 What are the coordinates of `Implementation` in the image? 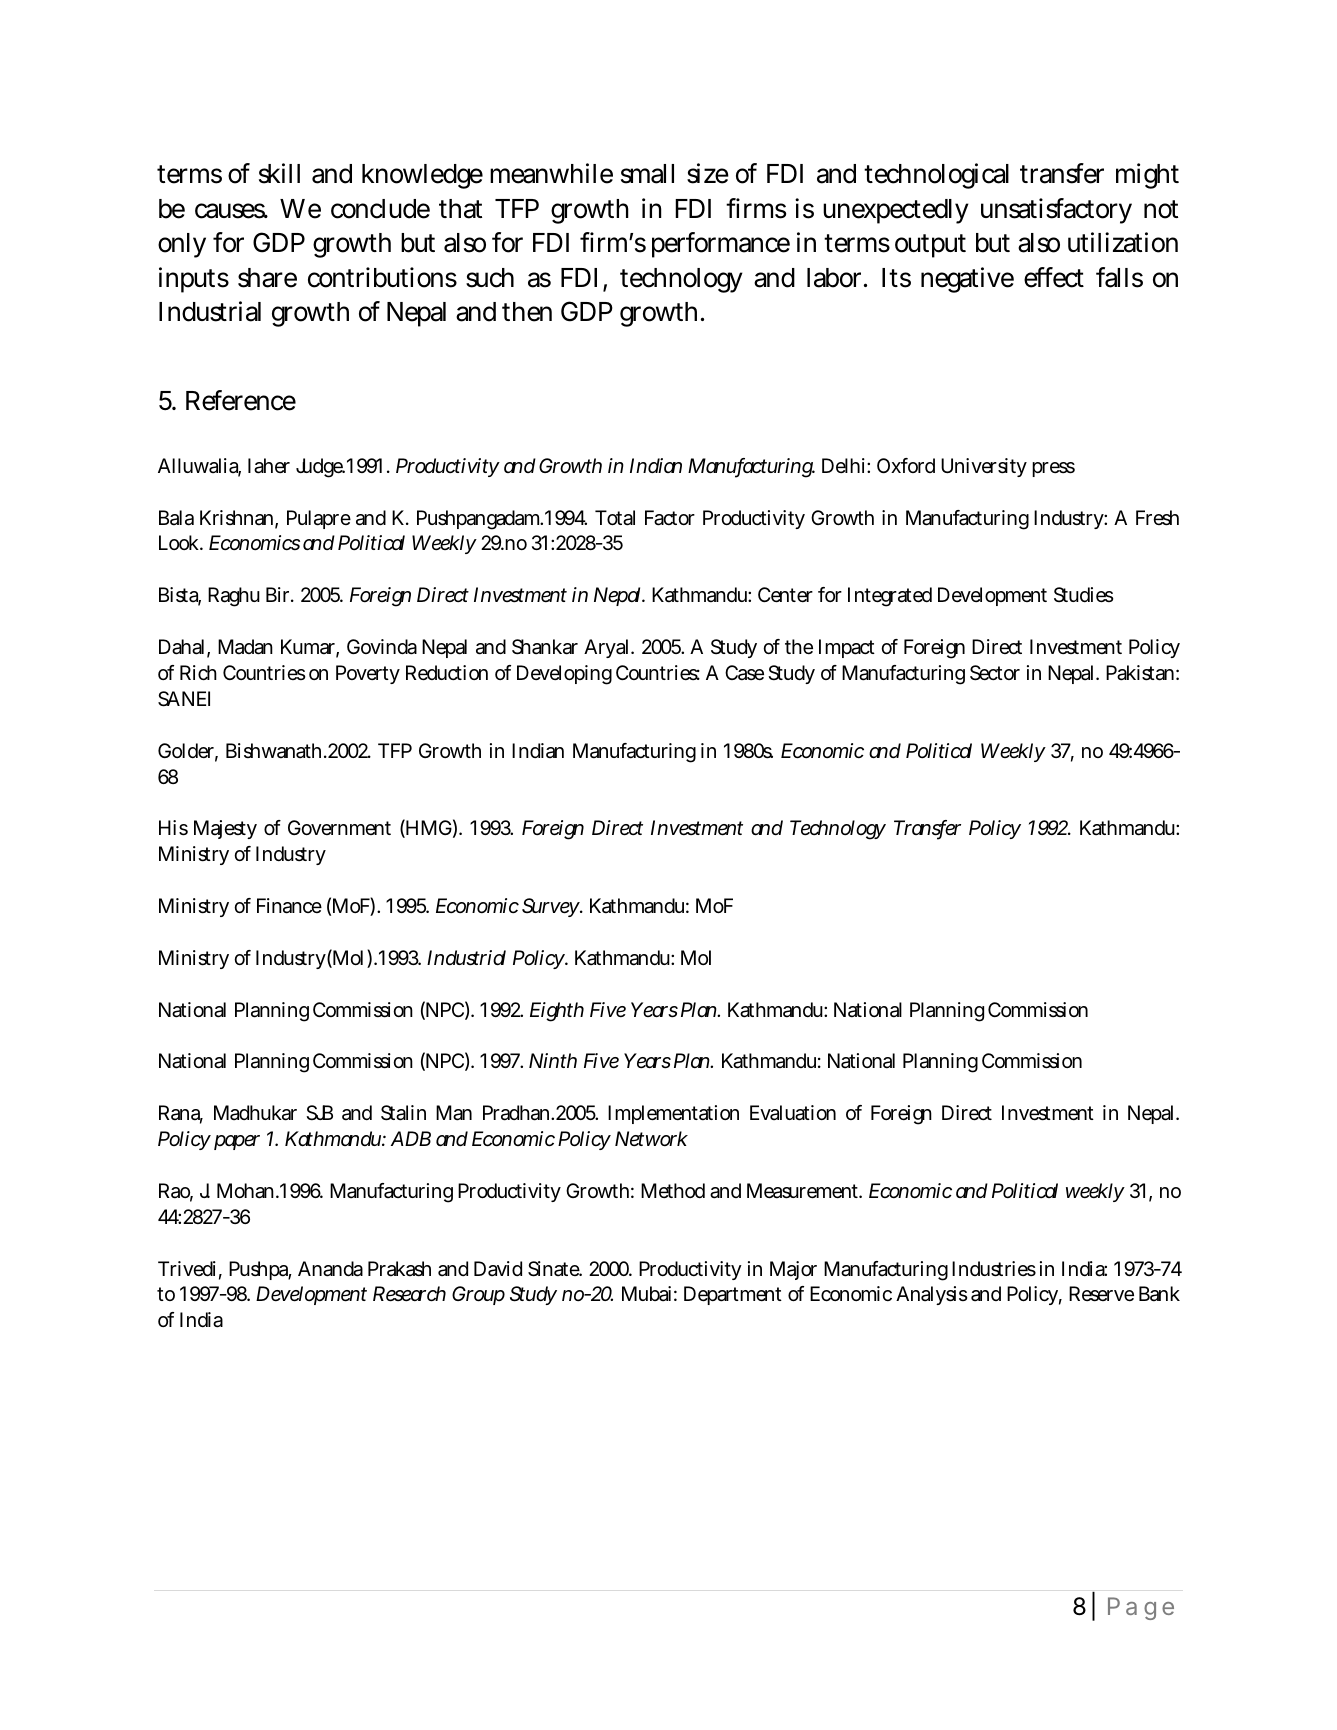 It's located at (673, 1114).
